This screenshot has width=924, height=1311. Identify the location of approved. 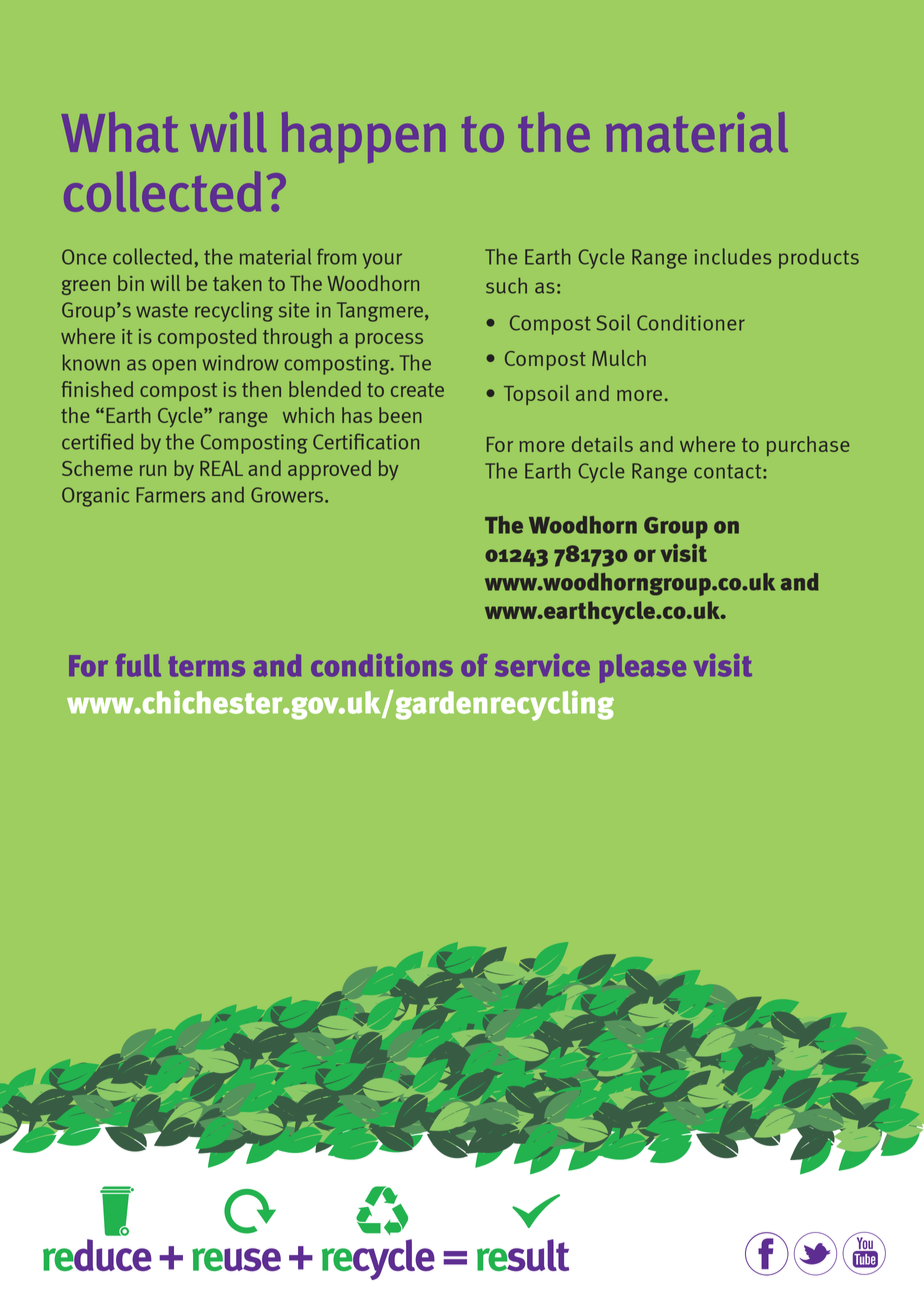
(329, 470).
